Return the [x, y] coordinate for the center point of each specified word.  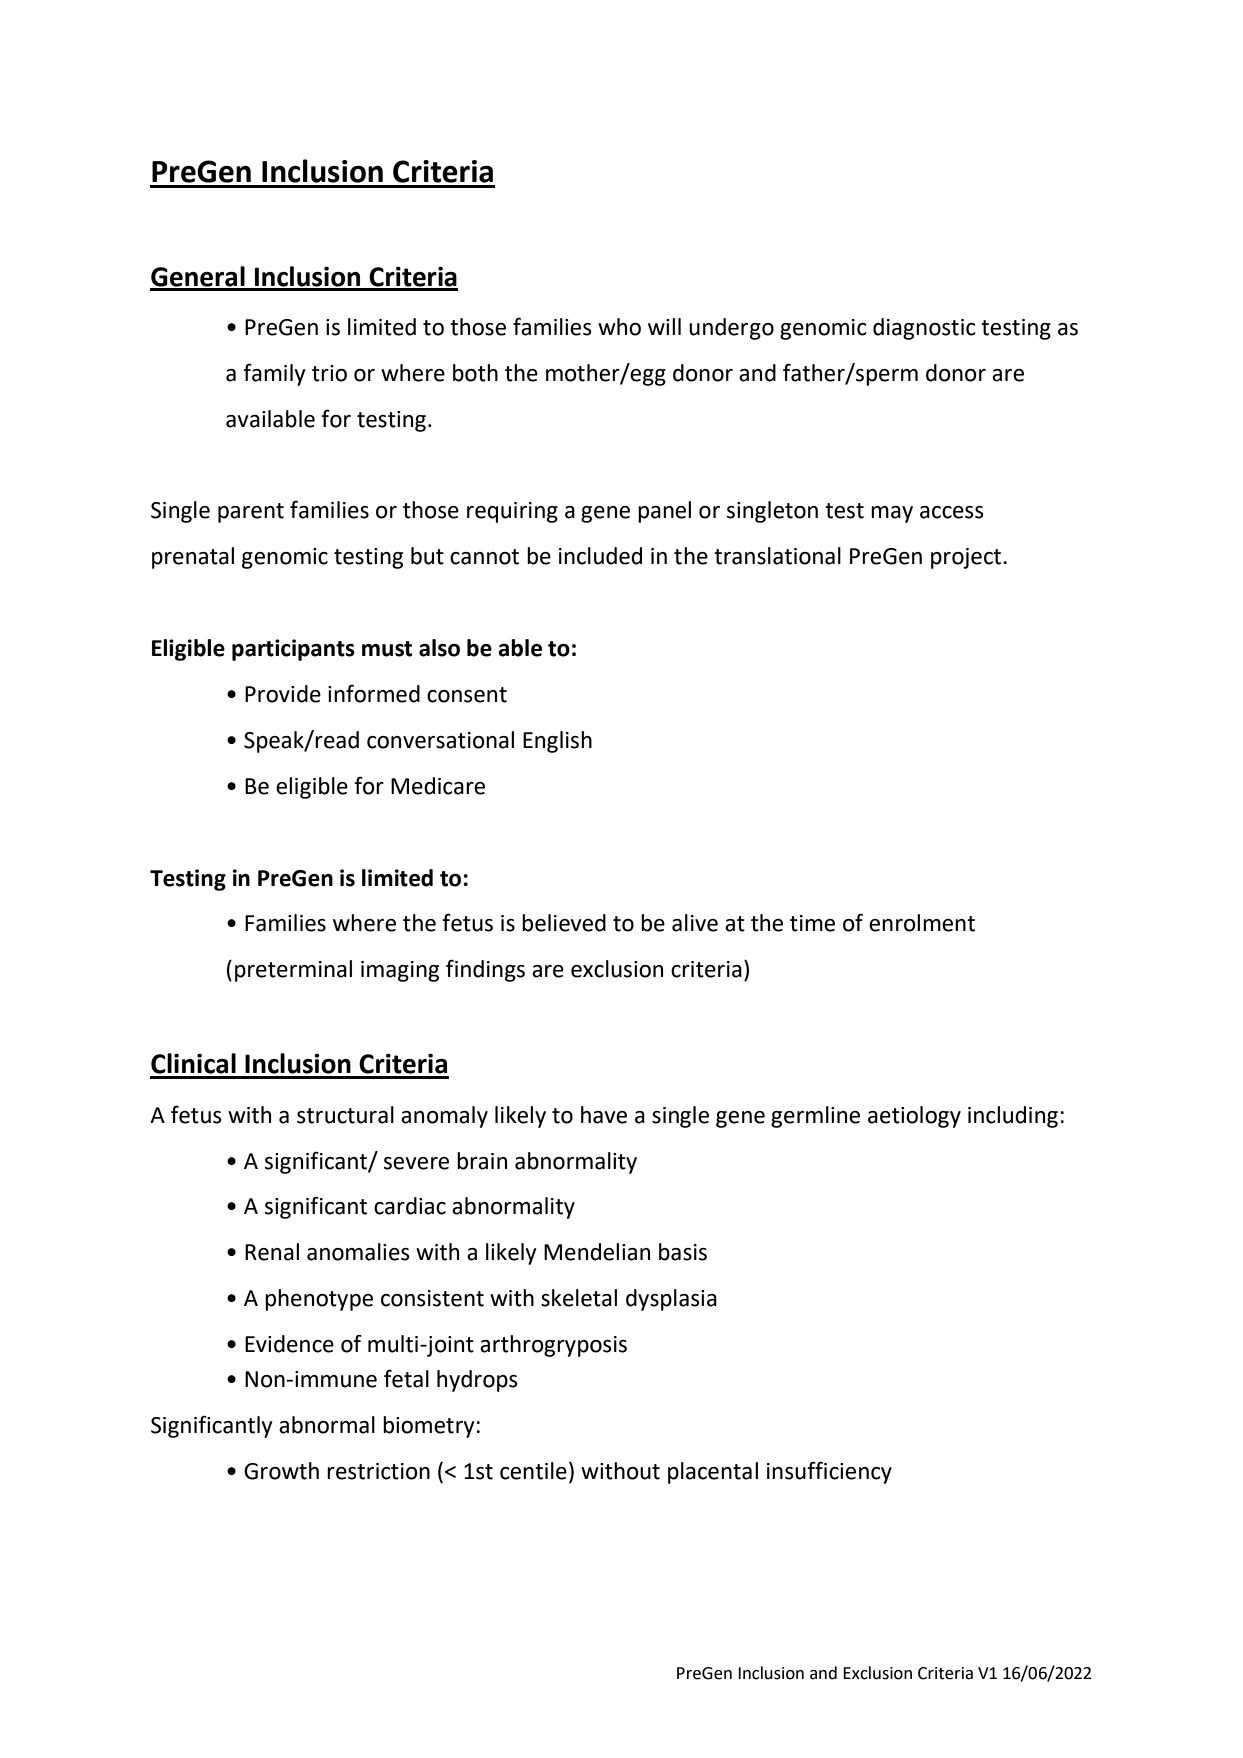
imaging [400, 971]
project [967, 558]
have [604, 1115]
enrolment [922, 923]
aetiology [914, 1117]
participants [293, 650]
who [619, 327]
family [274, 374]
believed [564, 923]
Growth [281, 1471]
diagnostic [924, 329]
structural [345, 1115]
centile [533, 1471]
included [600, 556]
